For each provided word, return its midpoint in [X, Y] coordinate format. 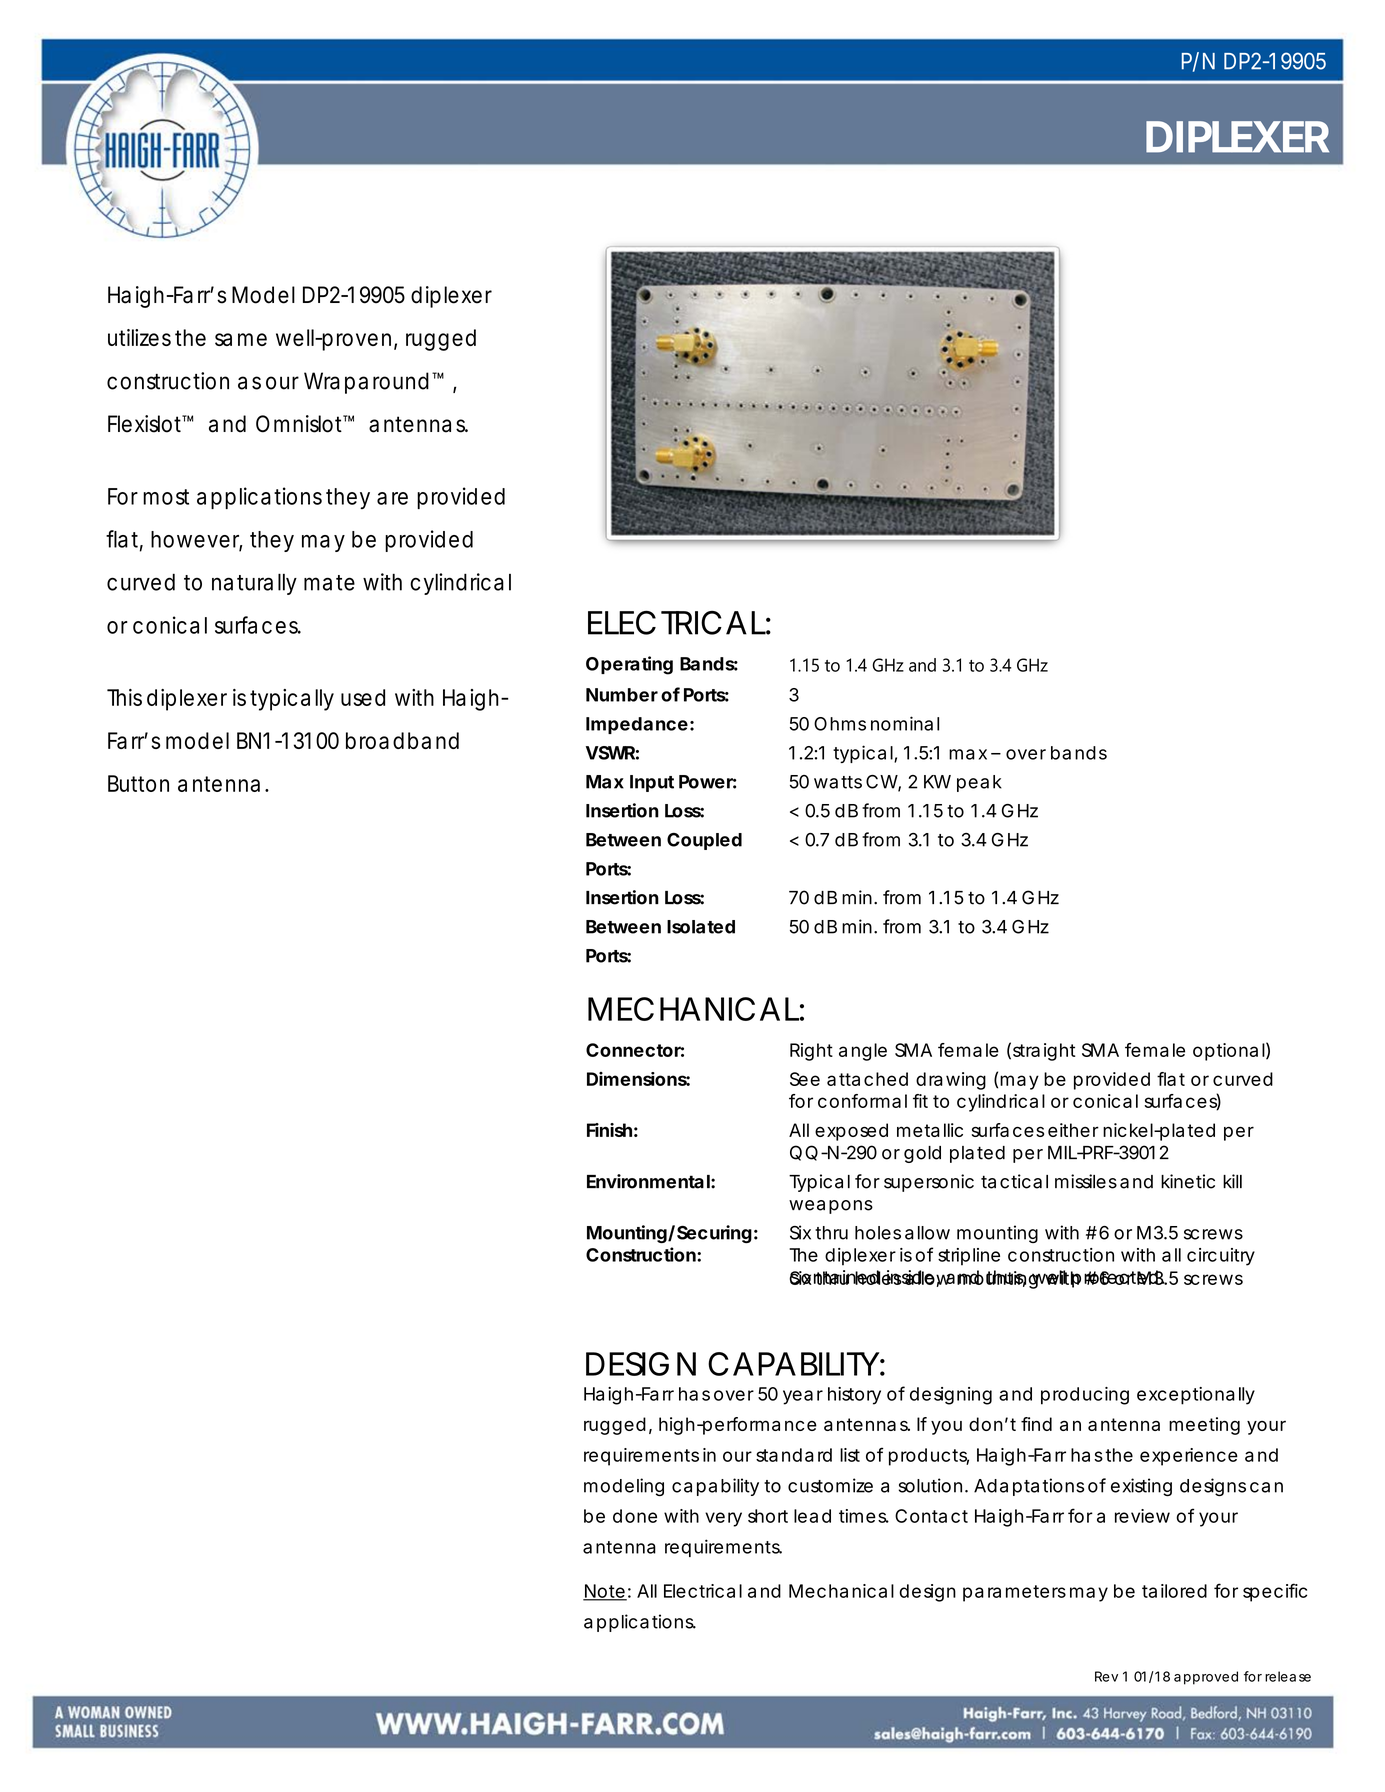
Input [652, 783]
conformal [862, 1101]
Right [811, 1052]
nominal [905, 723]
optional [1229, 1052]
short [768, 1516]
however [195, 540]
